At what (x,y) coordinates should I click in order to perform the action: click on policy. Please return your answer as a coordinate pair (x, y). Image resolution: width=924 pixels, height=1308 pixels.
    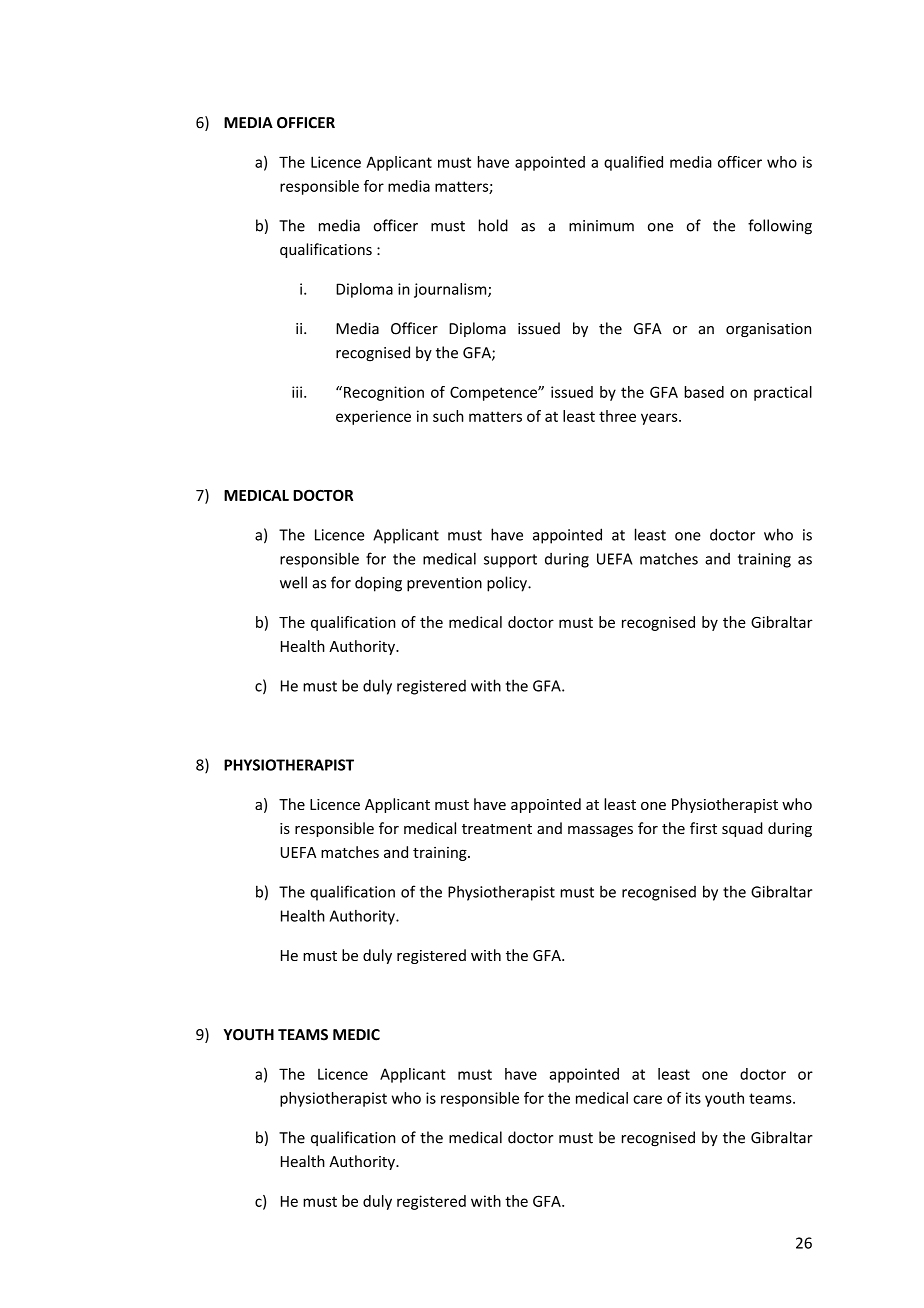
    Looking at the image, I should click on (508, 584).
